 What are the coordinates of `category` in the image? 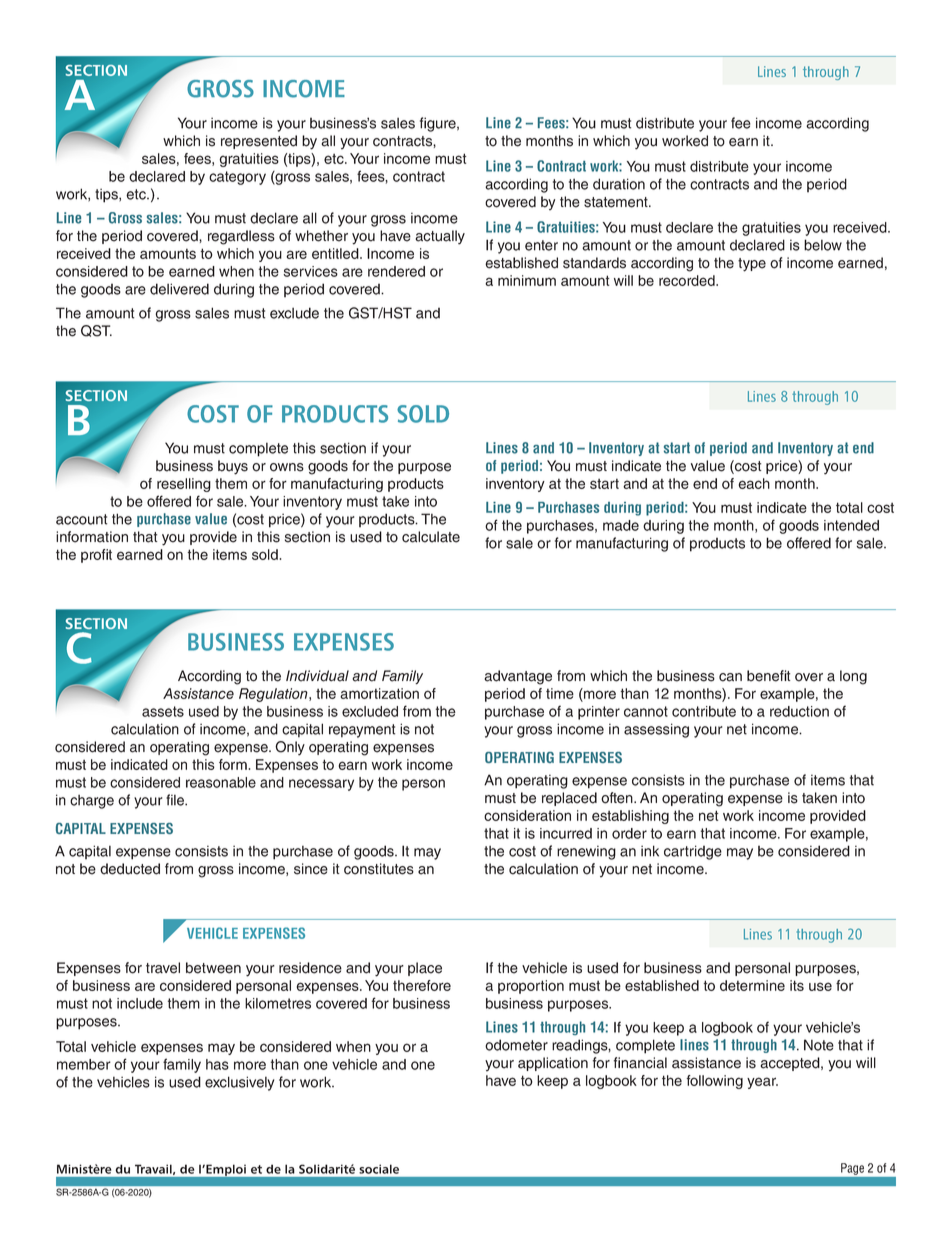 It's located at (237, 178).
